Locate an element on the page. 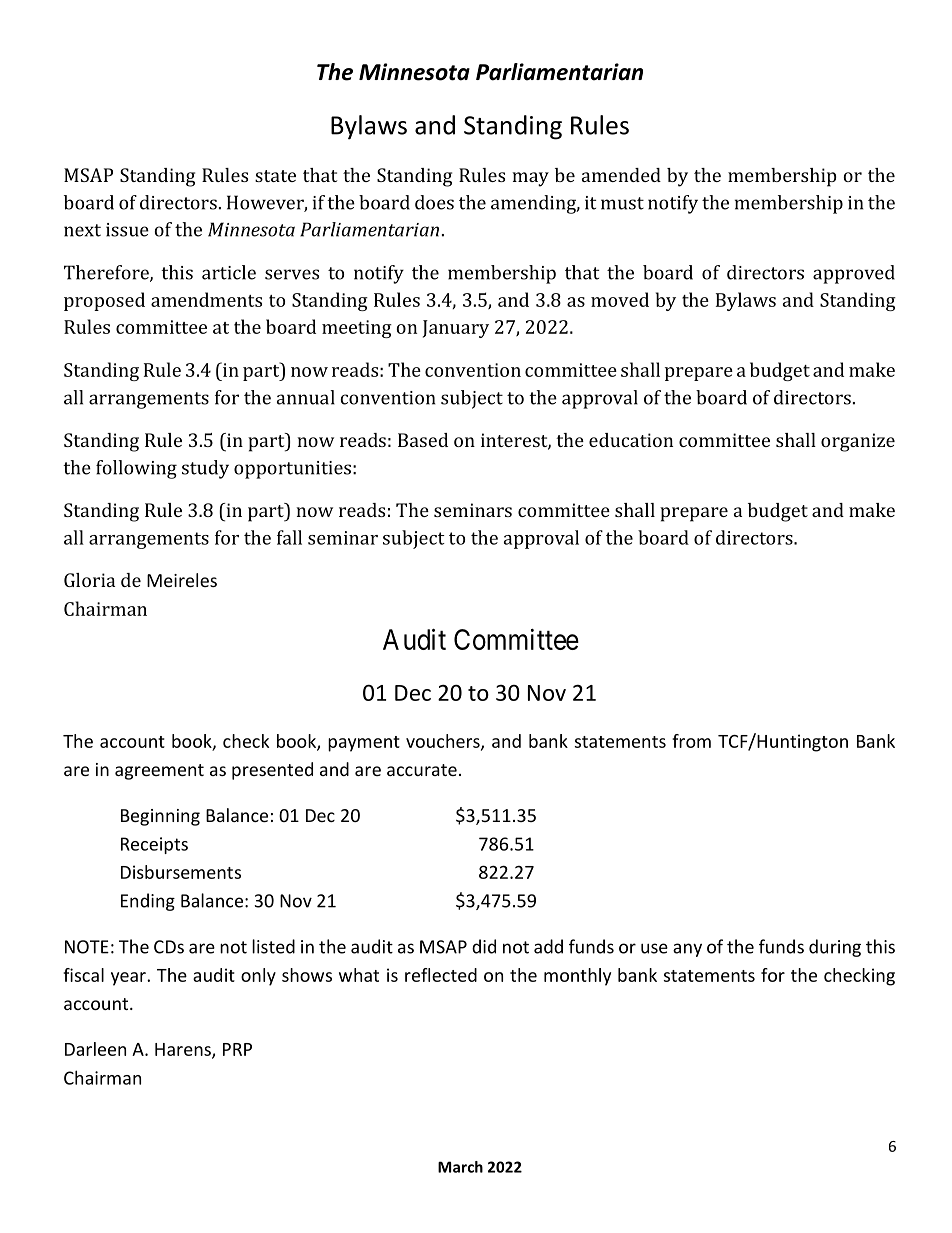  vouchers is located at coordinates (444, 742).
